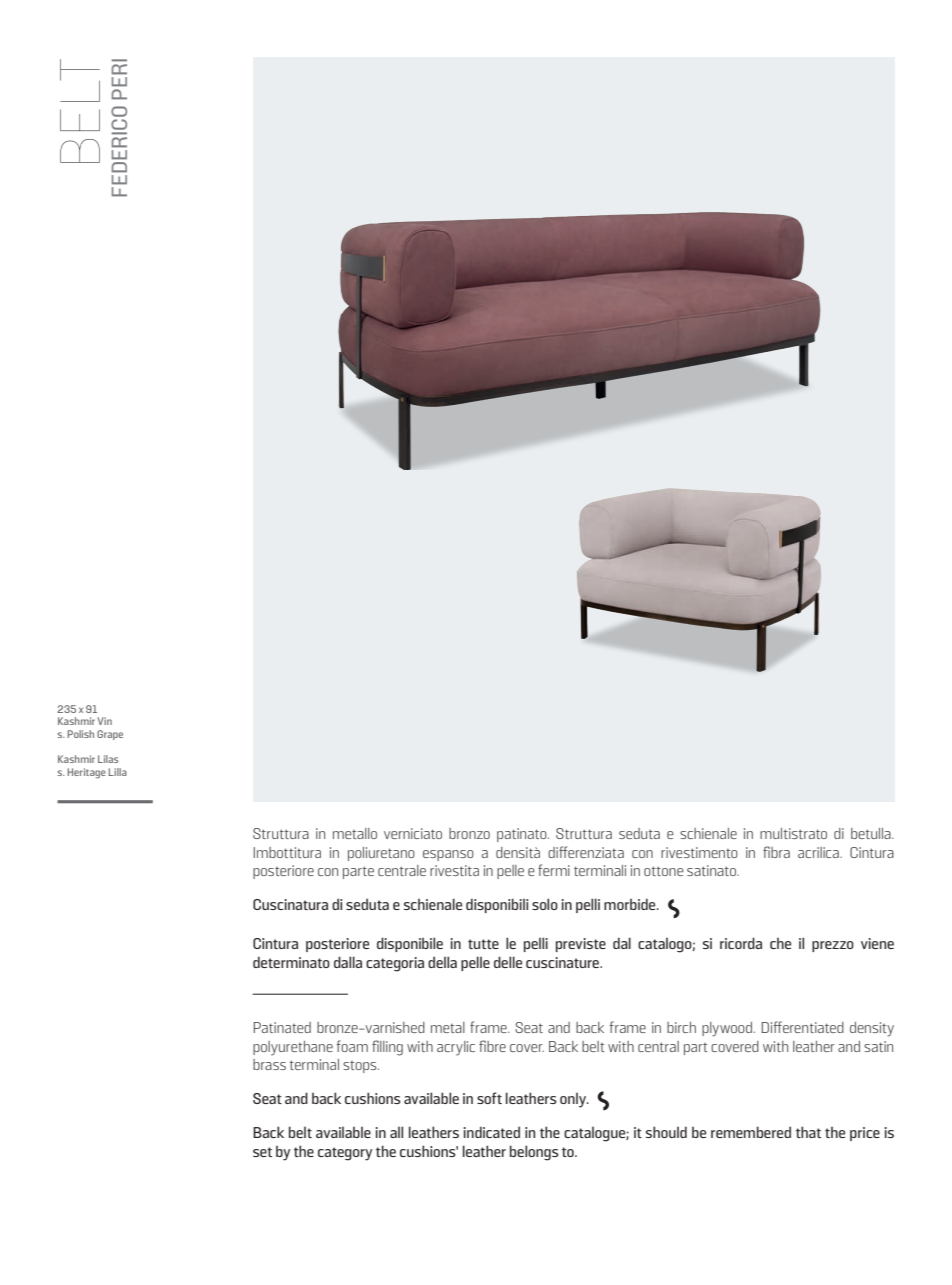 This screenshot has width=952, height=1285. What do you see at coordinates (554, 870) in the screenshot?
I see `fermi` at bounding box center [554, 870].
